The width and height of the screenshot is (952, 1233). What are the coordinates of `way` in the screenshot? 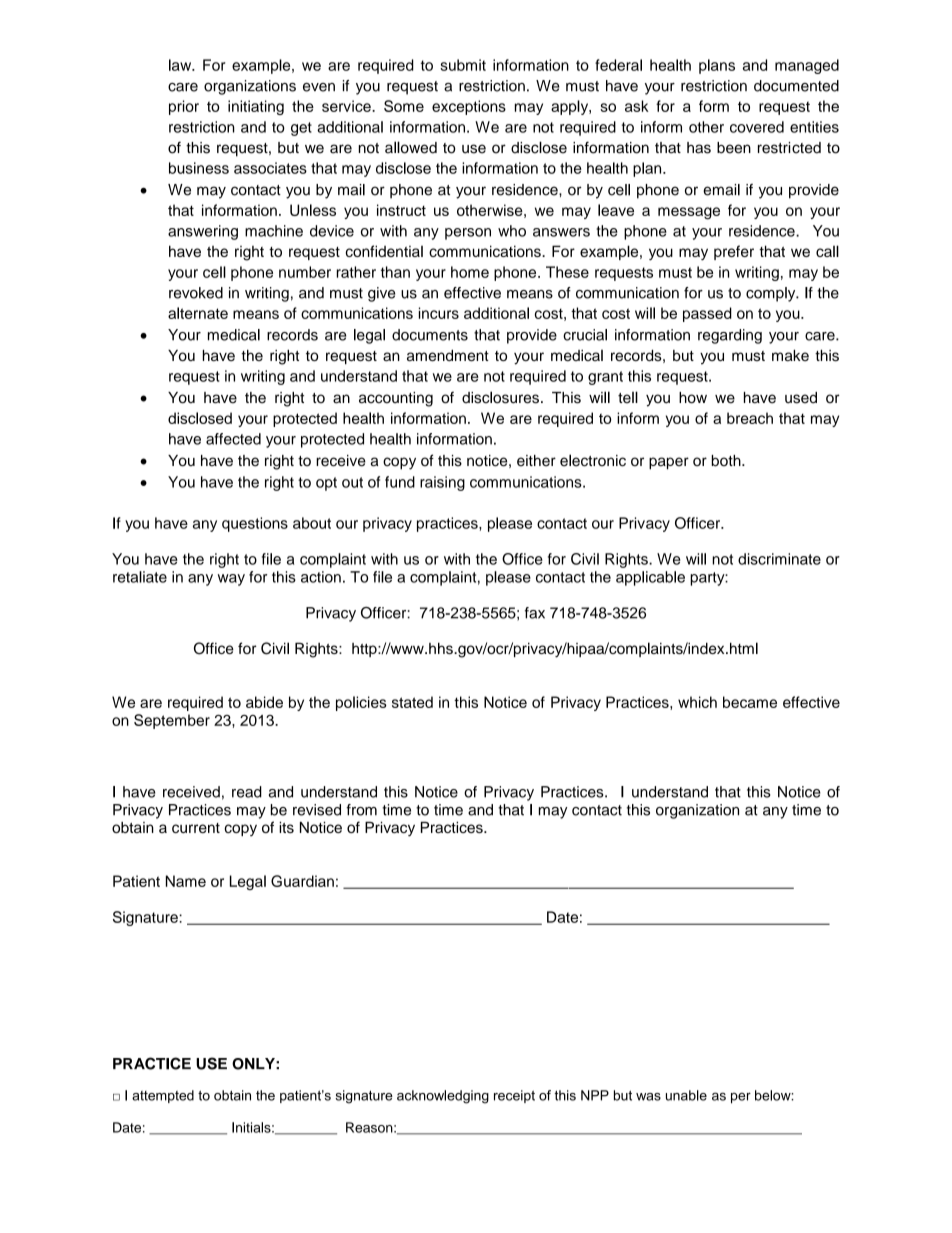 It's located at (231, 580).
